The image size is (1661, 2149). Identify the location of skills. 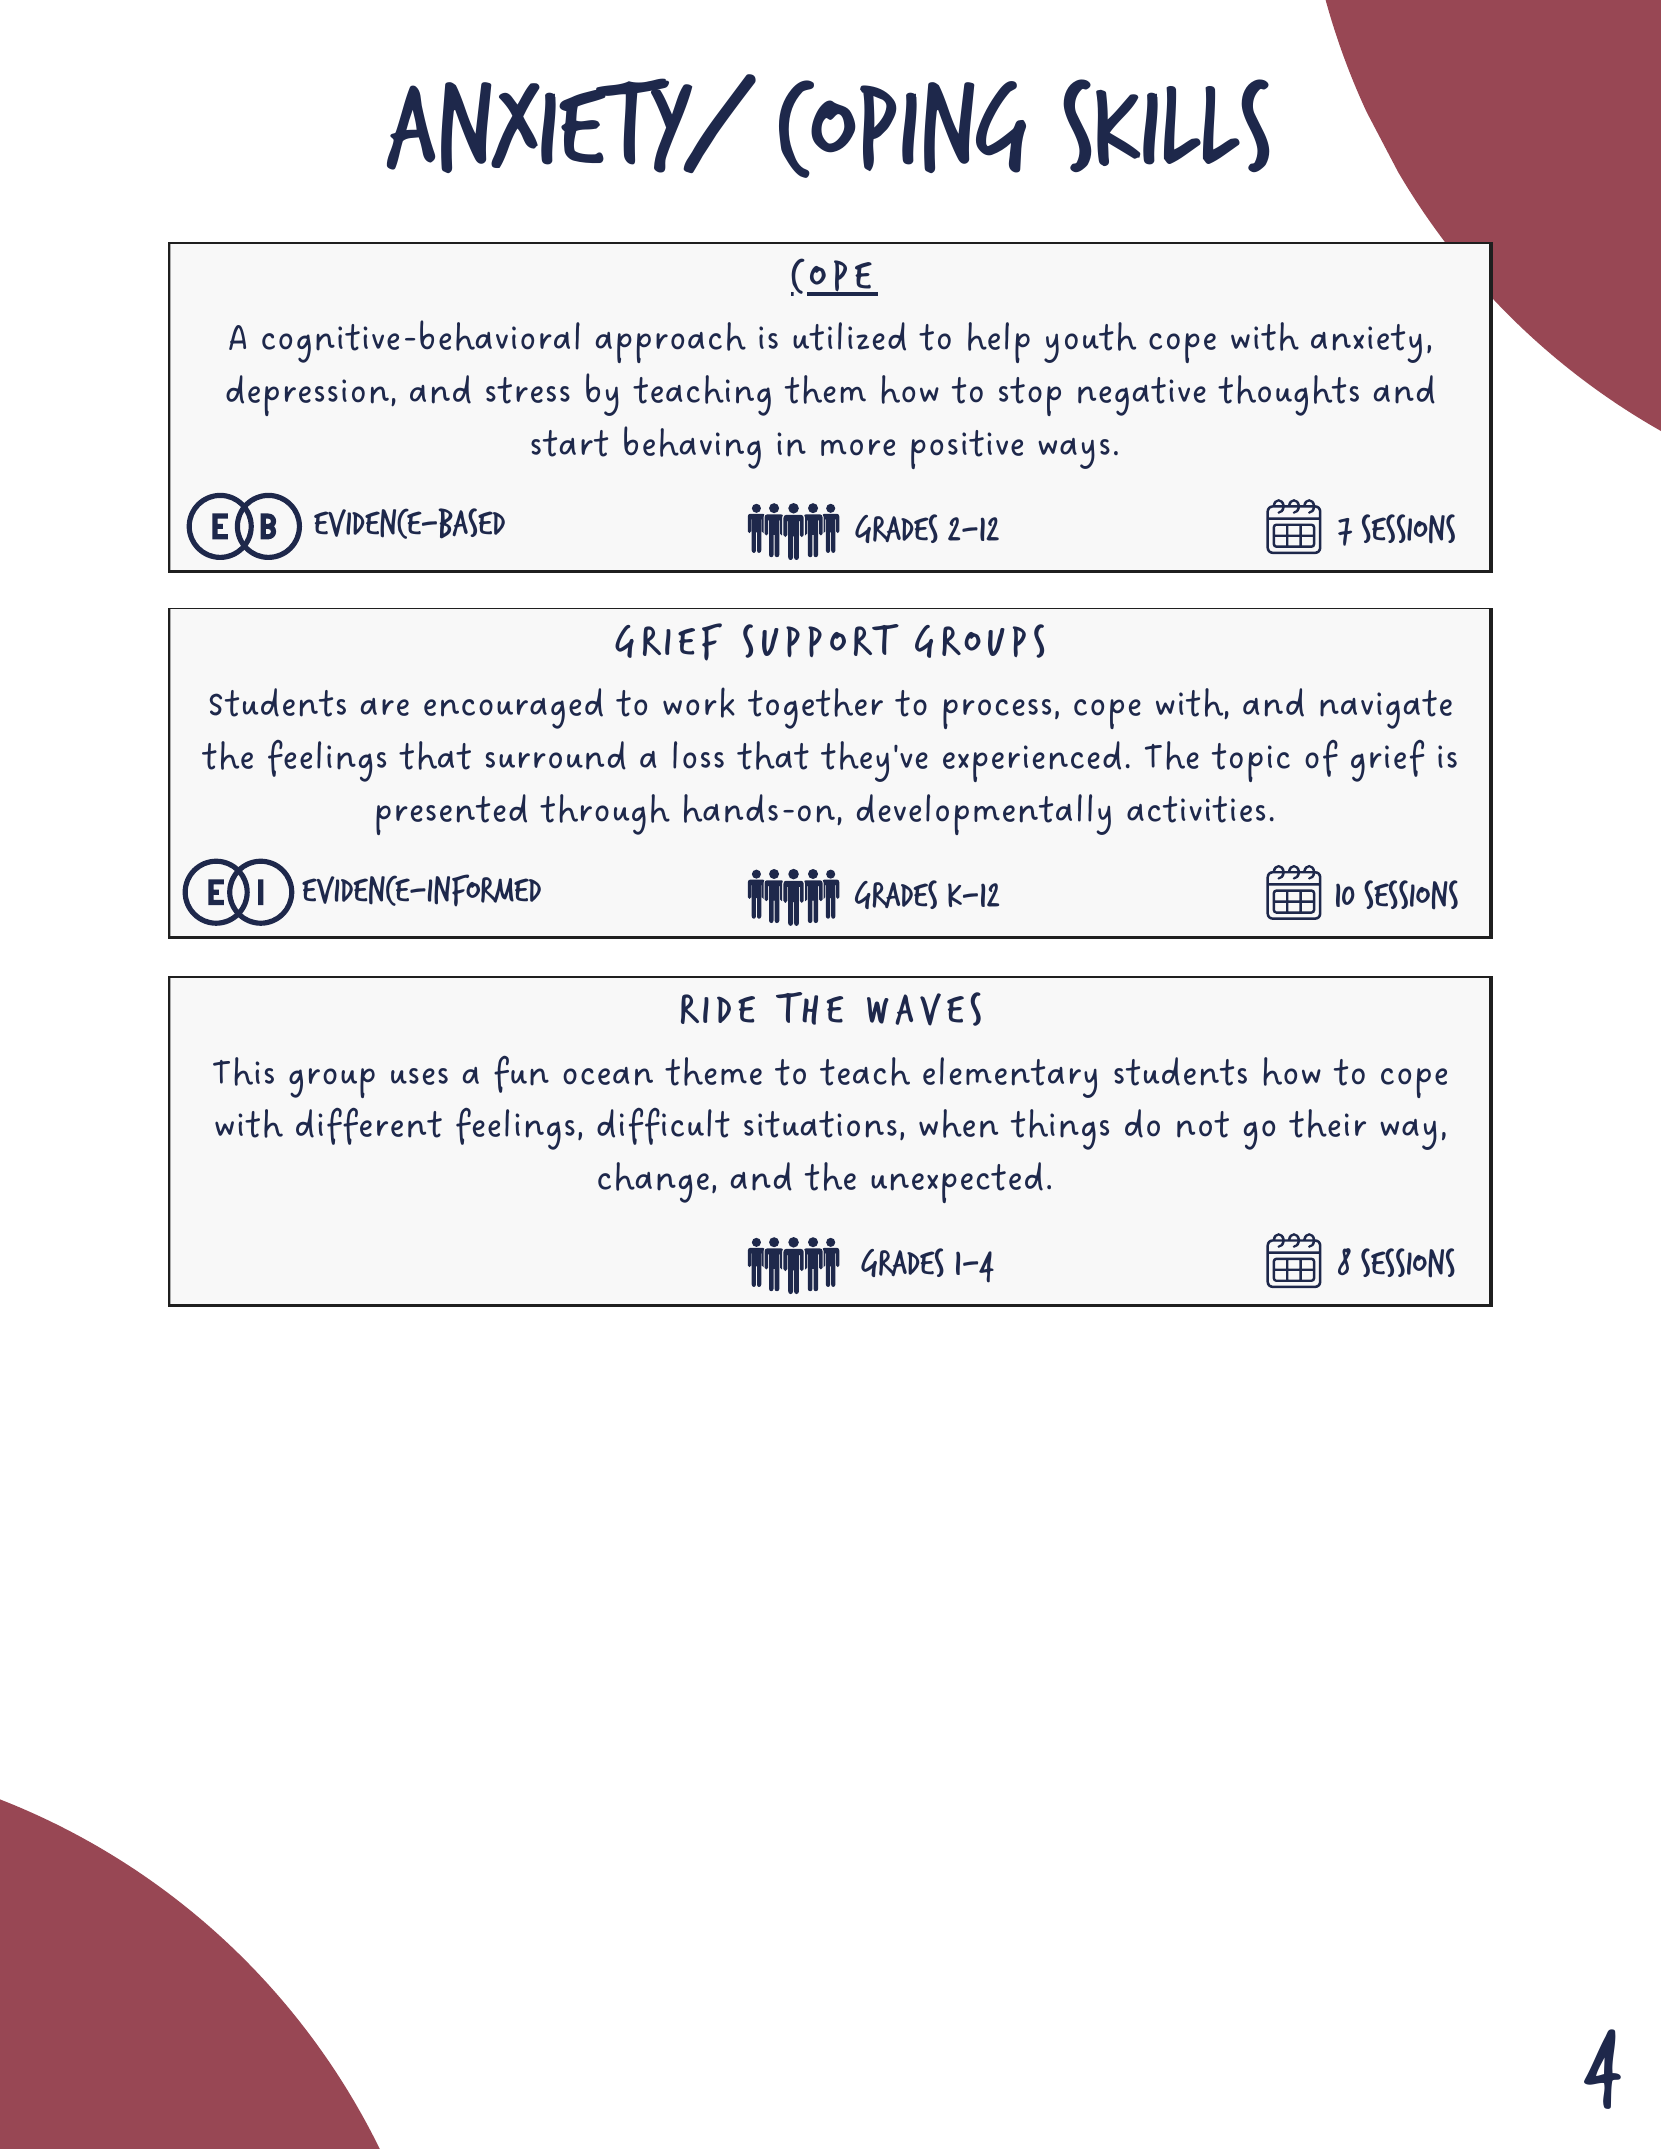
(1166, 125).
